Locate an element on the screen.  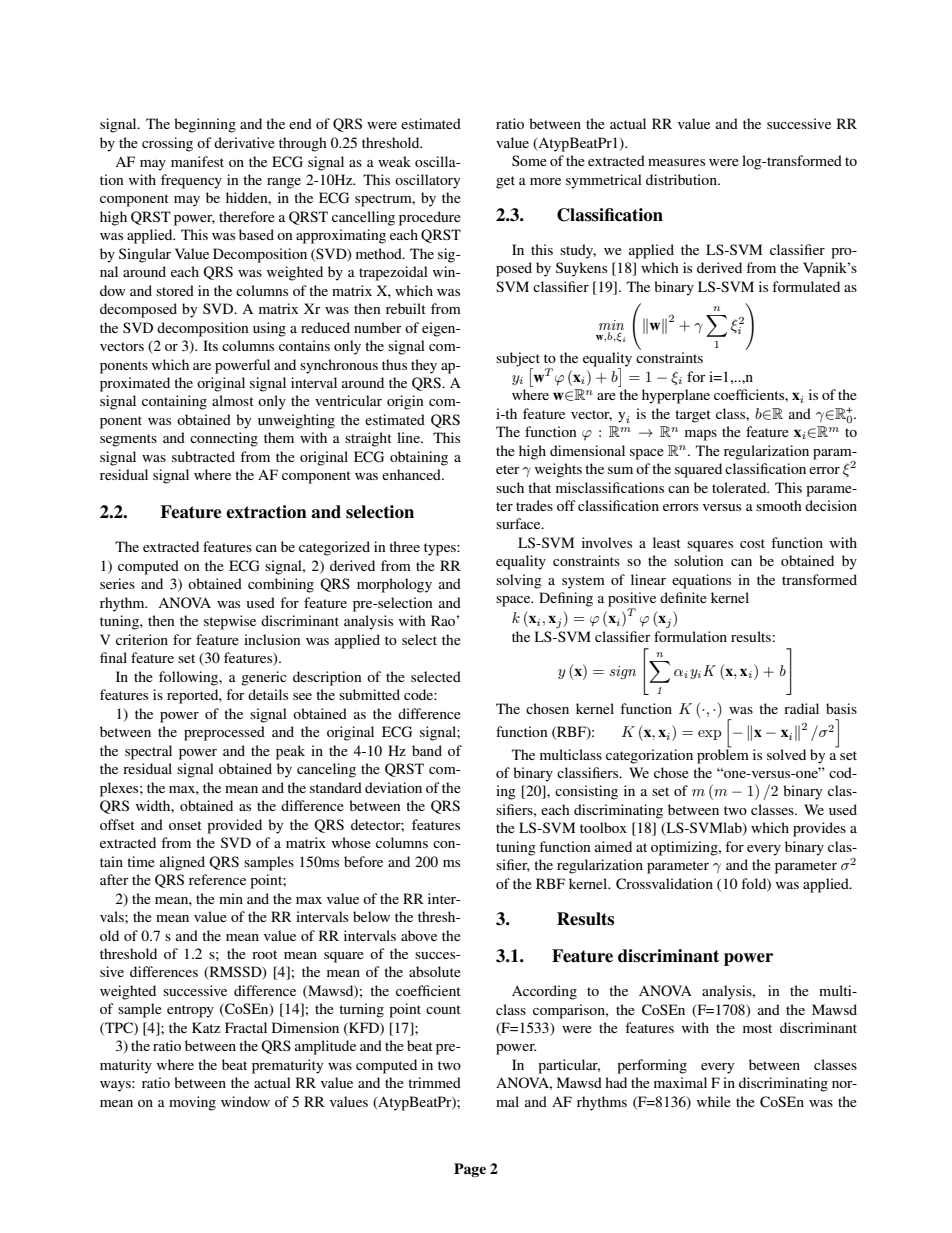
measures is located at coordinates (676, 162).
